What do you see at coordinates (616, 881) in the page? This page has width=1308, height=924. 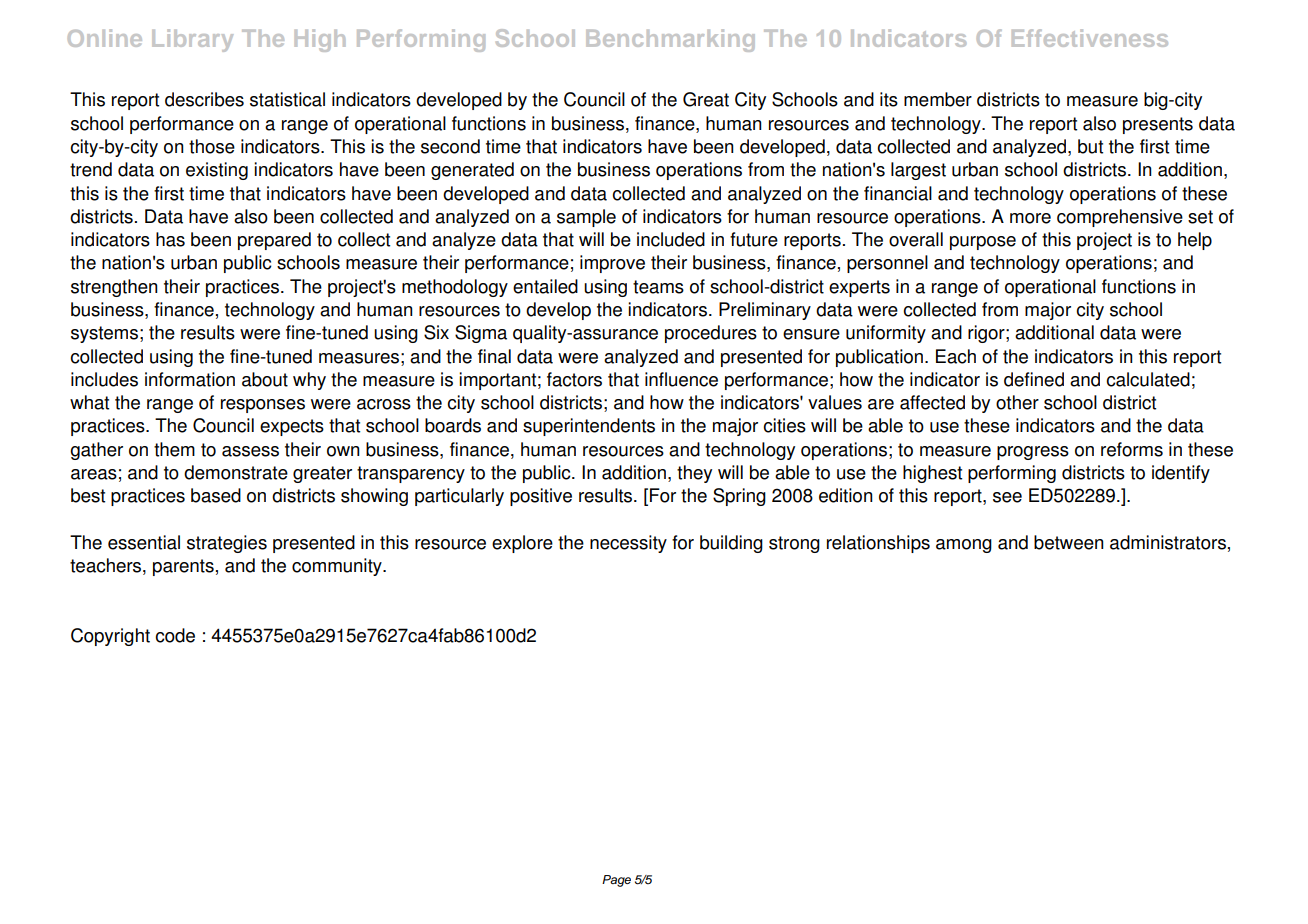 I see `Page` at bounding box center [616, 881].
